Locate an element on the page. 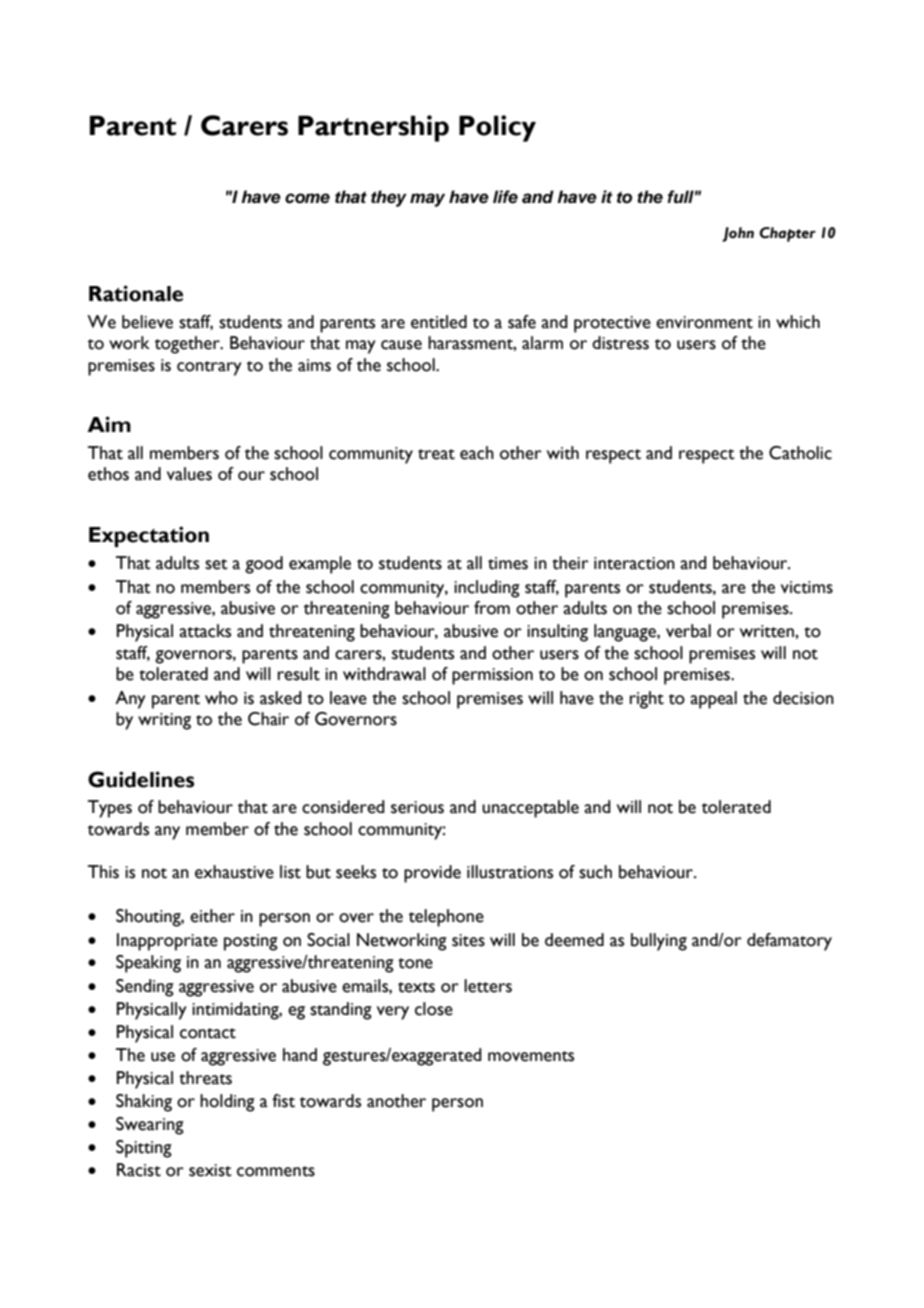 The image size is (924, 1308). Swearing is located at coordinates (150, 1126).
